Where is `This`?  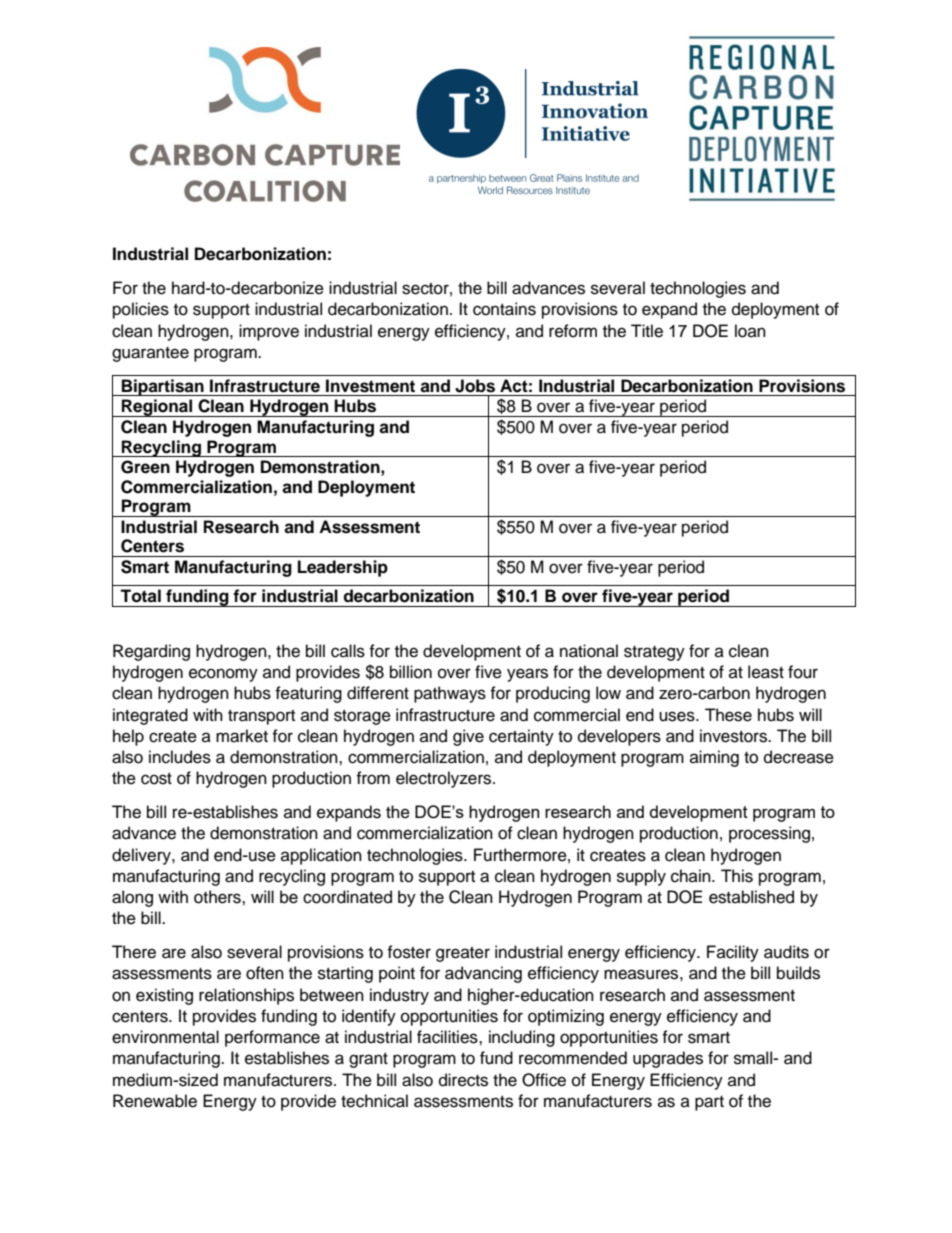 This is located at coordinates (737, 876).
